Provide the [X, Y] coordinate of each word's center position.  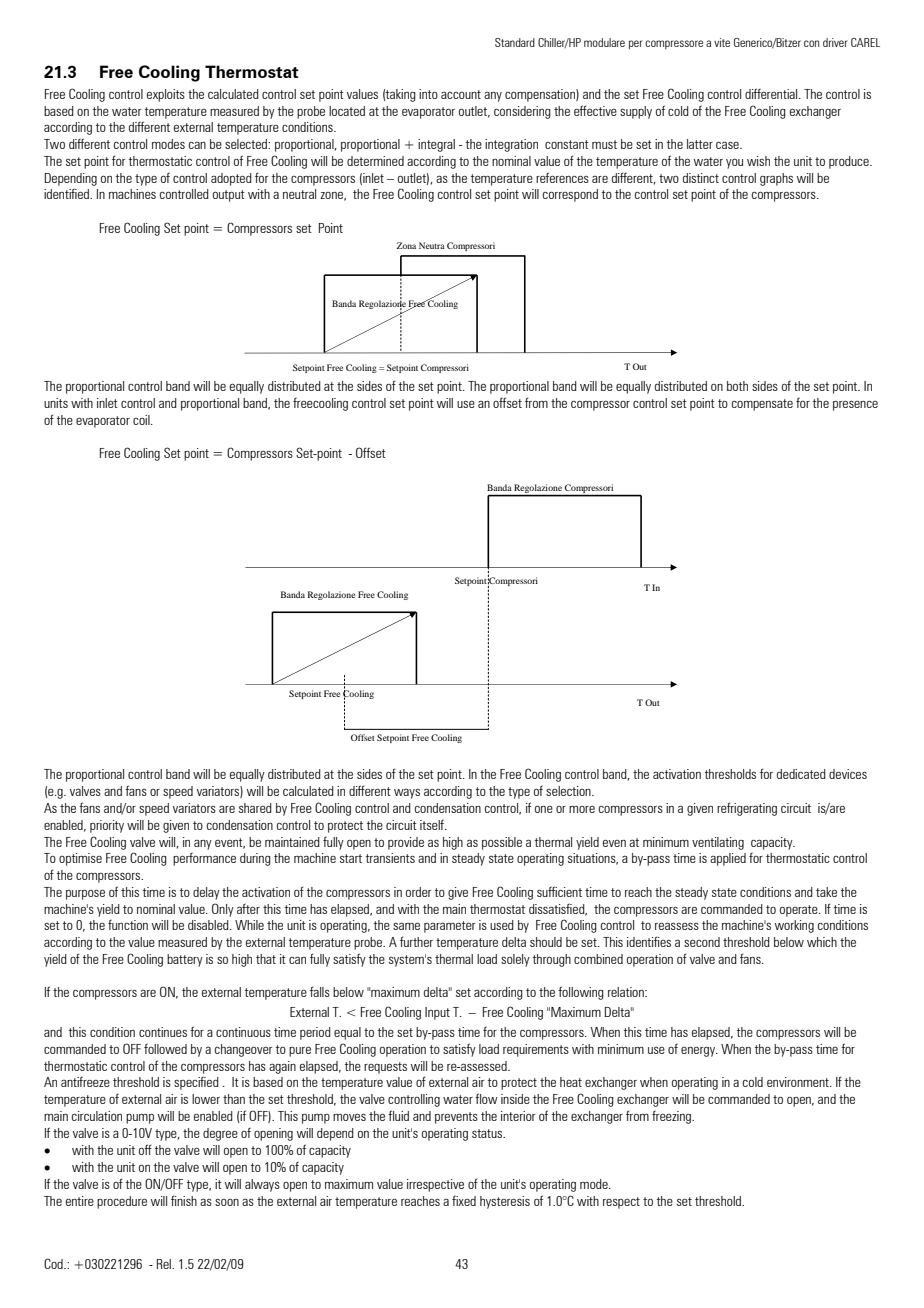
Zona [406, 245]
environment [799, 1082]
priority [107, 826]
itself [433, 824]
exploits [166, 95]
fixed [464, 1200]
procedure [122, 1202]
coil [142, 420]
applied [728, 859]
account [461, 94]
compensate [762, 405]
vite [722, 42]
